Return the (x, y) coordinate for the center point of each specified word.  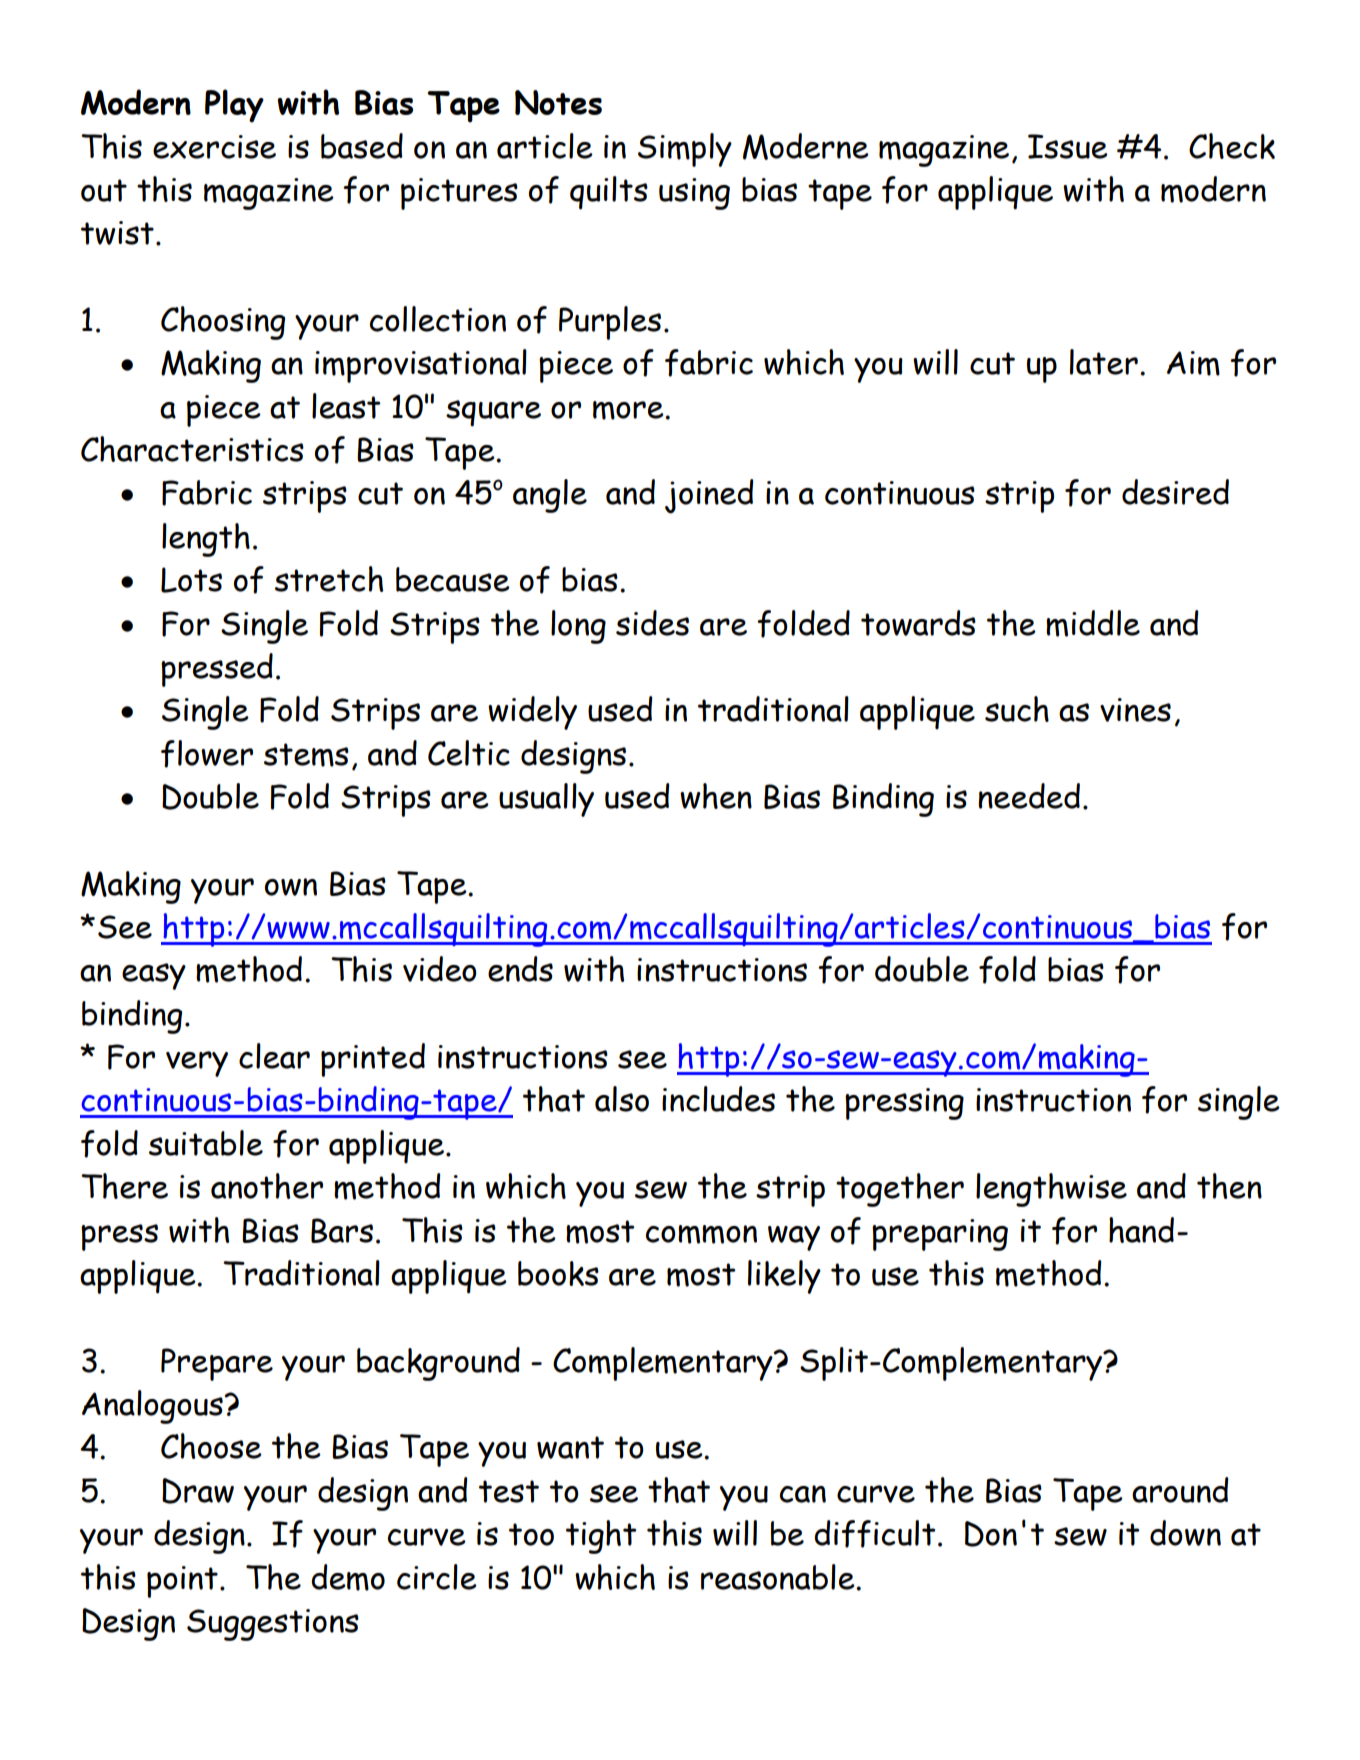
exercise (214, 147)
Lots (191, 580)
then (1229, 1186)
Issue (1068, 146)
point (182, 1582)
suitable (206, 1143)
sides (652, 623)
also (622, 1099)
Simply (685, 150)
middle (1093, 623)
